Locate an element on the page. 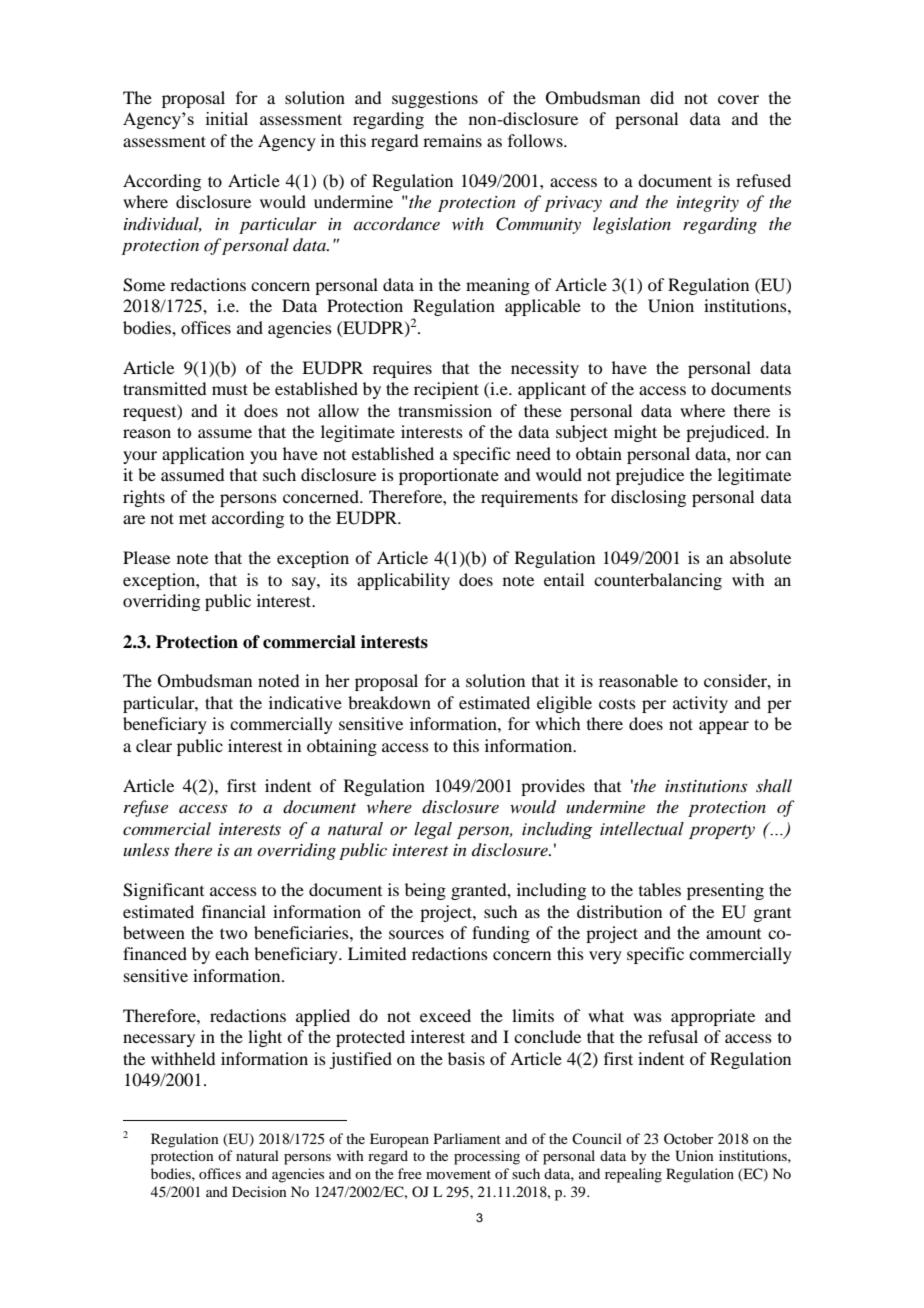  clear is located at coordinates (154, 745).
